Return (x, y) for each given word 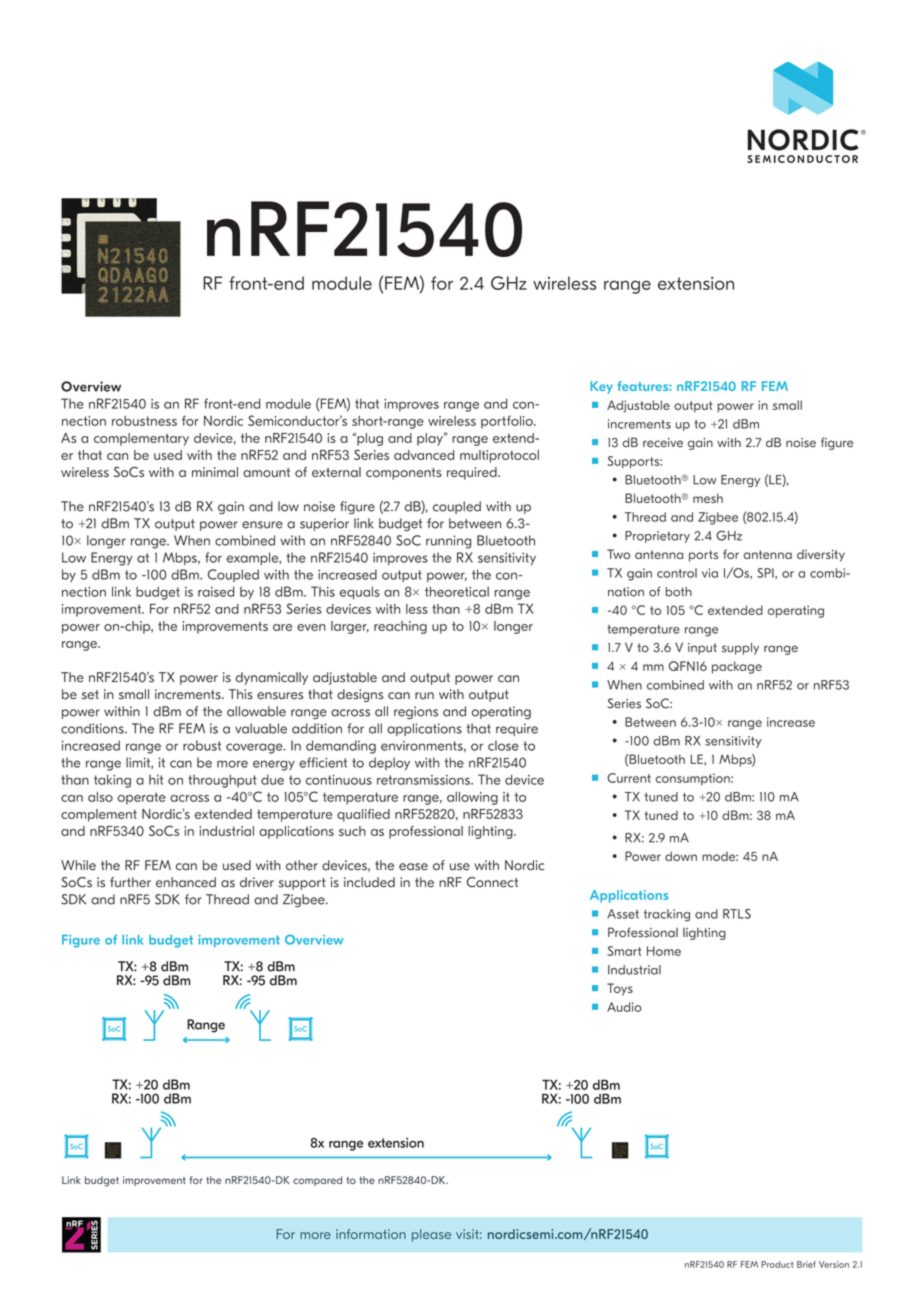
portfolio (508, 422)
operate (142, 798)
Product (777, 1264)
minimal (215, 472)
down (681, 856)
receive (663, 443)
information (371, 1234)
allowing (472, 798)
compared (317, 1181)
